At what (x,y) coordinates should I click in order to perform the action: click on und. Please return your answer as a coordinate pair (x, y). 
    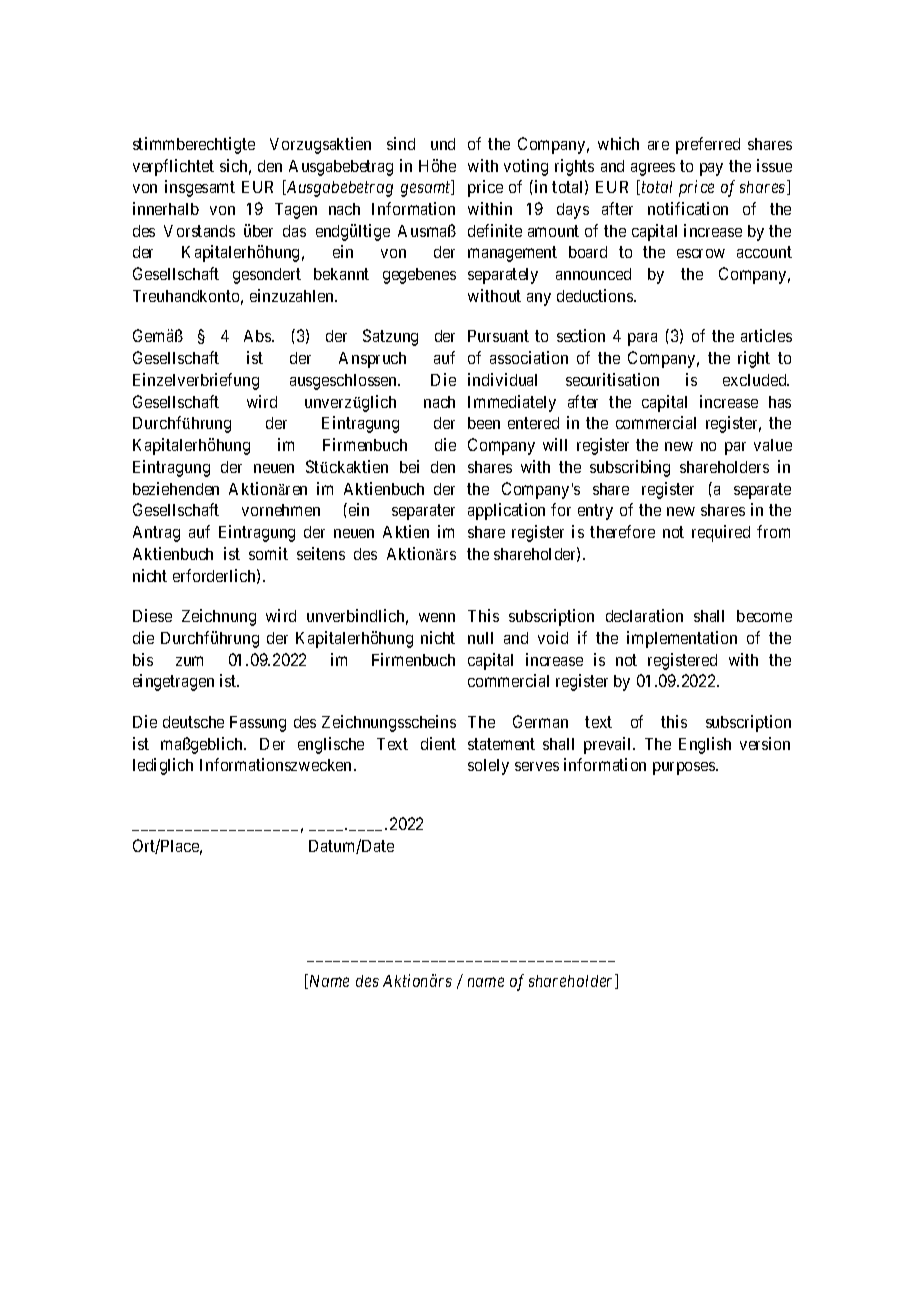
    Looking at the image, I should click on (443, 144).
